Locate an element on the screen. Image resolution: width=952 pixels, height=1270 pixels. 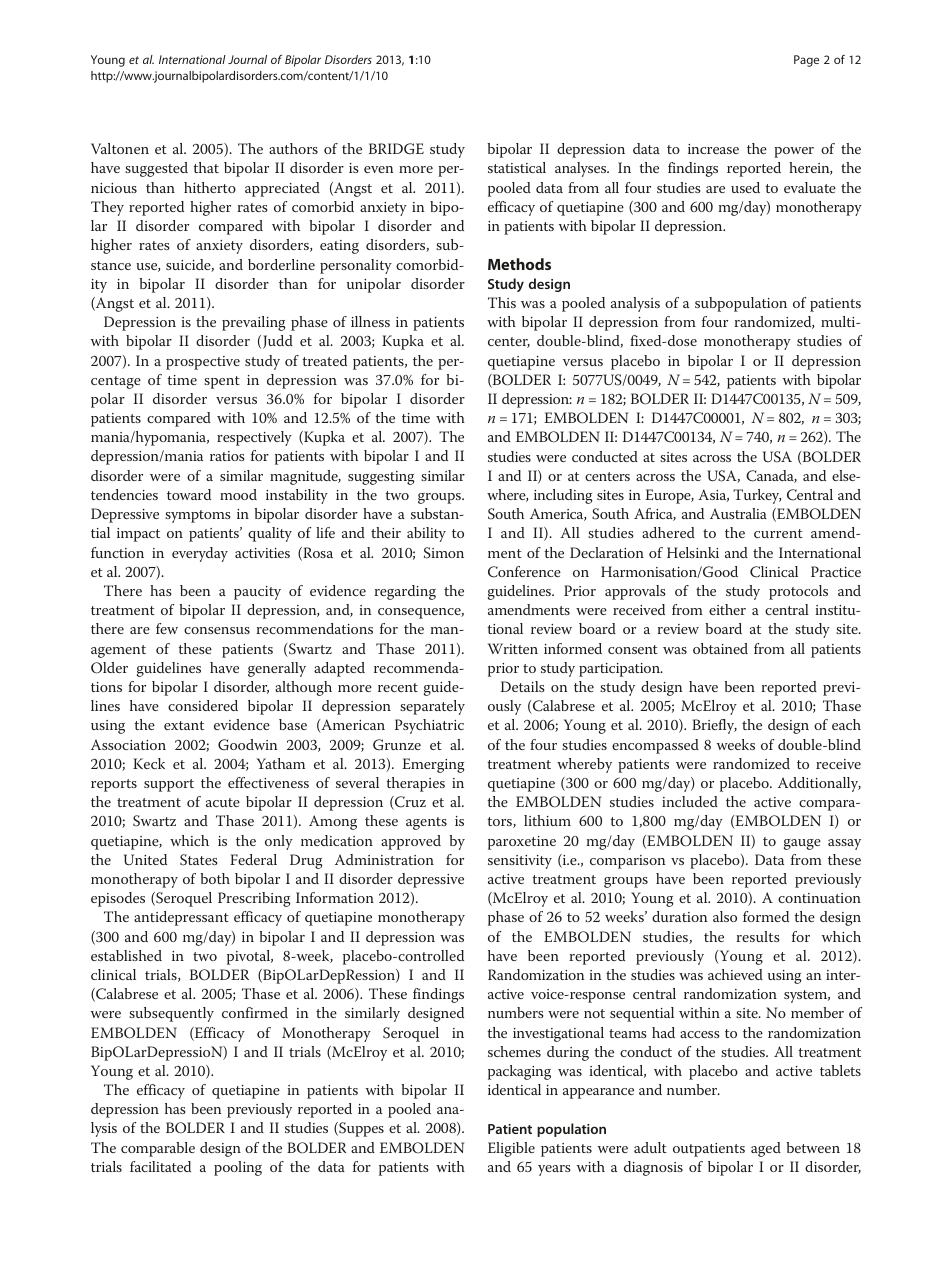
statistical is located at coordinates (517, 167).
